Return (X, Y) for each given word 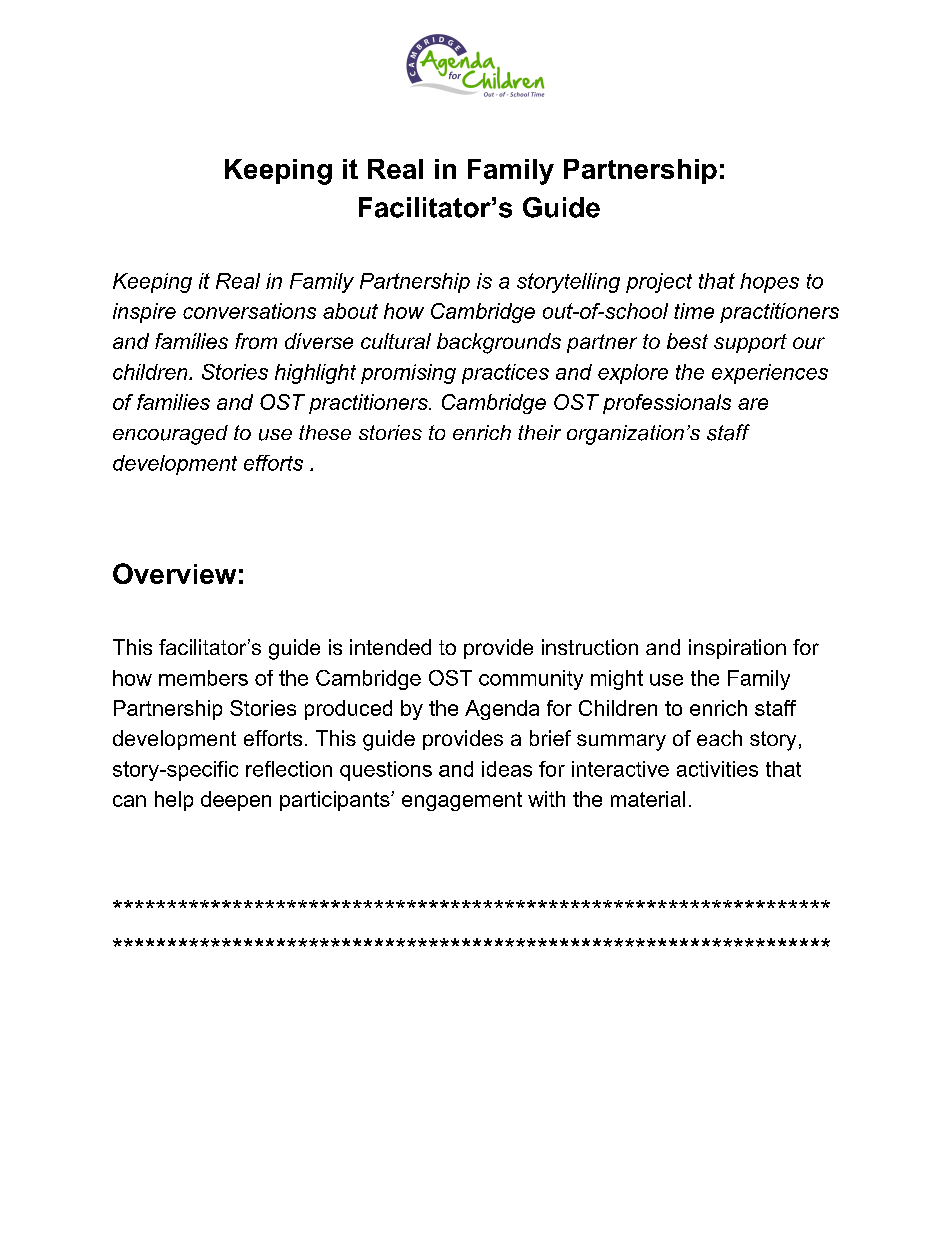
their (539, 432)
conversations (249, 311)
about (350, 311)
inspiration (737, 649)
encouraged (170, 435)
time (694, 311)
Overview (174, 573)
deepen (236, 801)
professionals (667, 404)
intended (390, 647)
